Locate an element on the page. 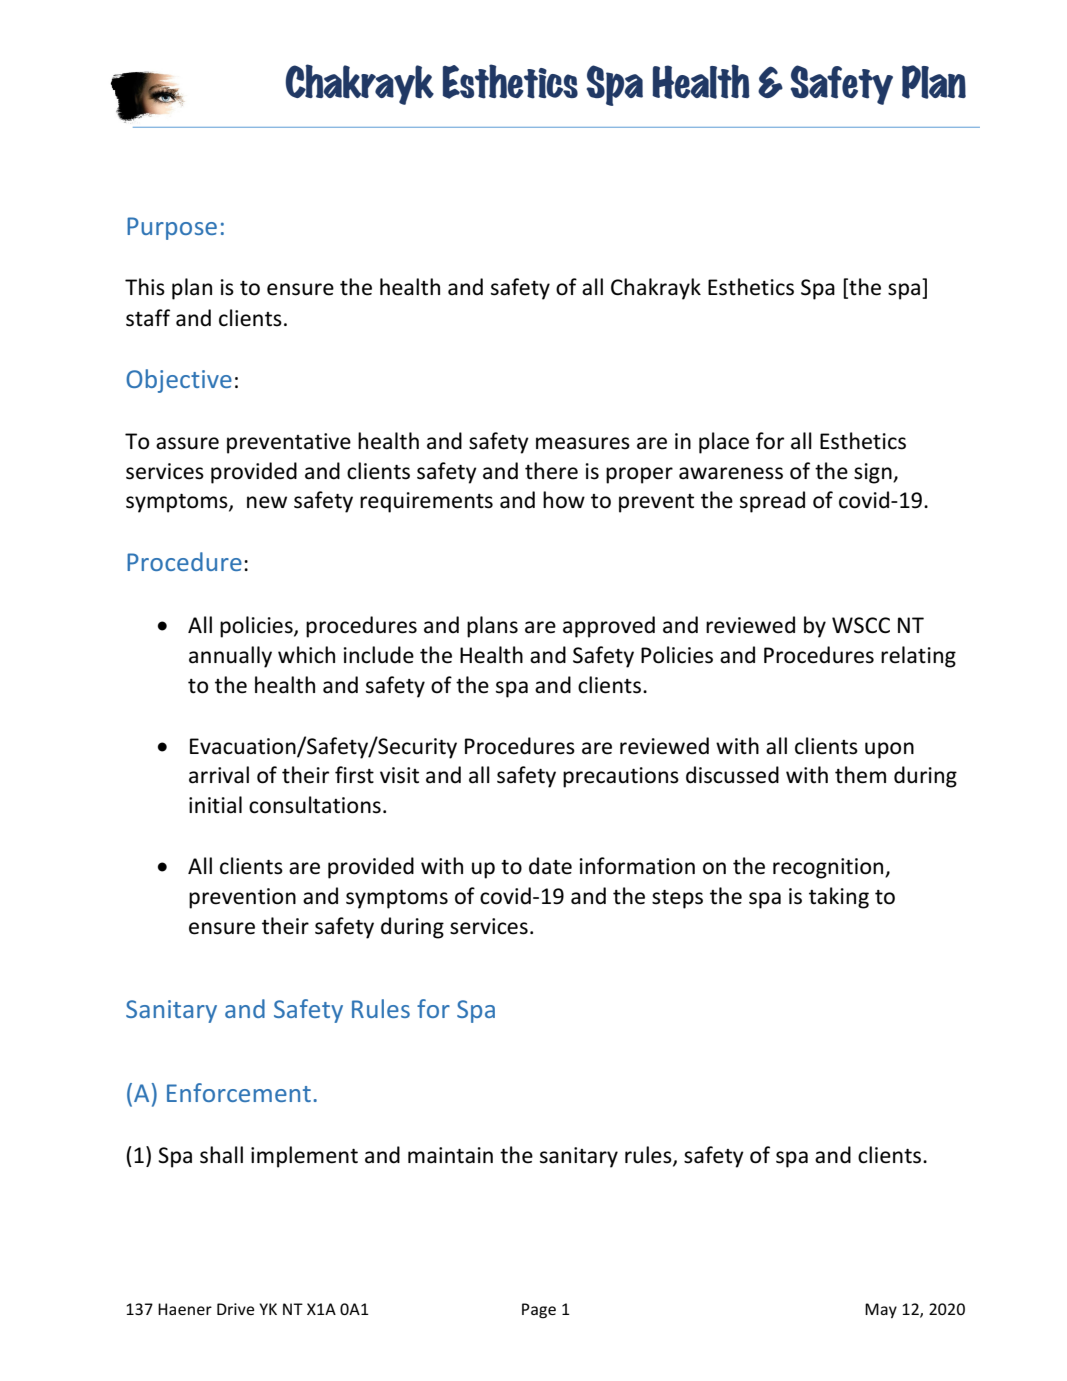  precautions is located at coordinates (621, 777).
